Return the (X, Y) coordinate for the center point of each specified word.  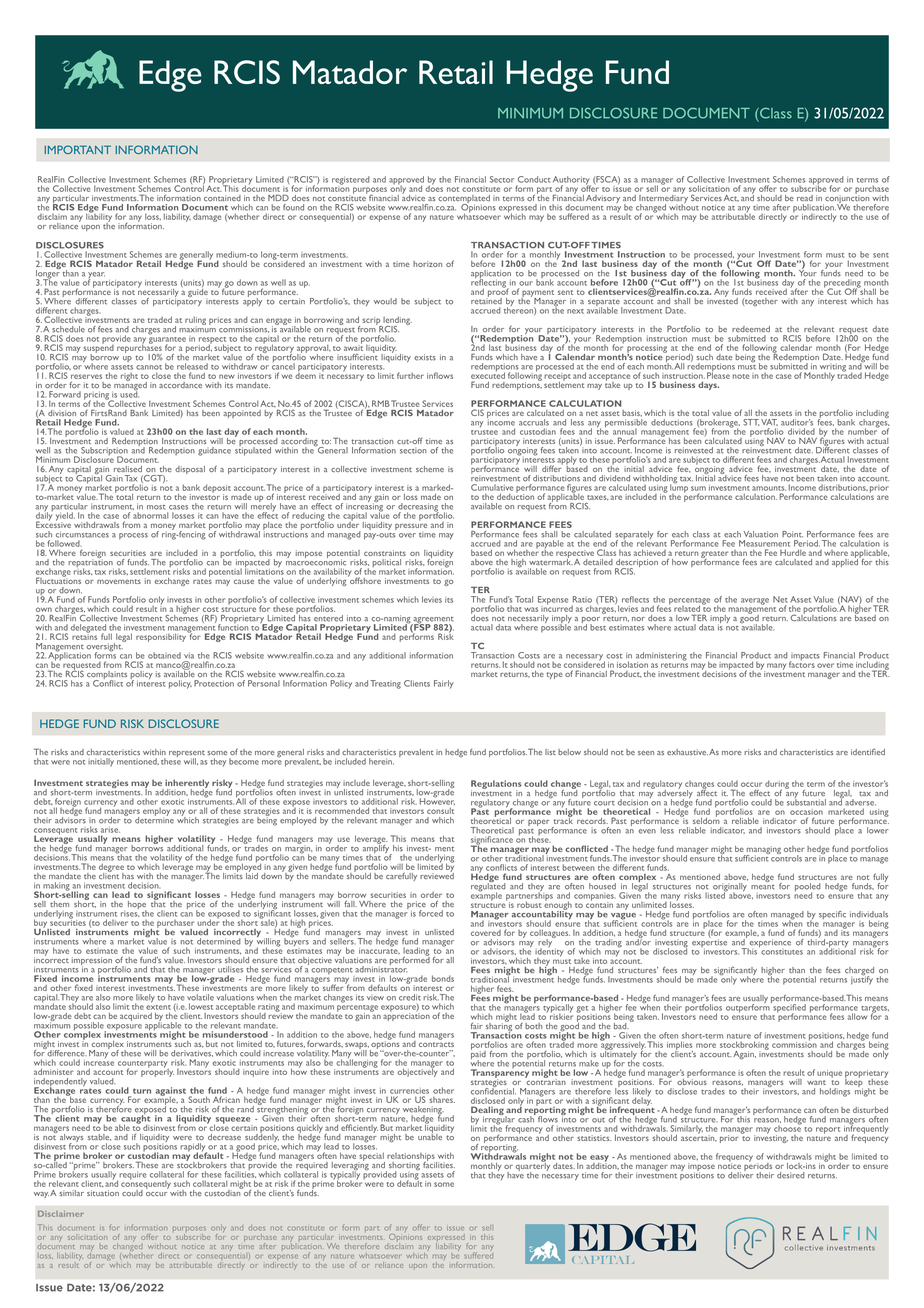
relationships (412, 1158)
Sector (502, 179)
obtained (164, 655)
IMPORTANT (78, 149)
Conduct (534, 179)
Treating (385, 684)
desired (791, 1175)
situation (103, 1193)
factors (802, 663)
